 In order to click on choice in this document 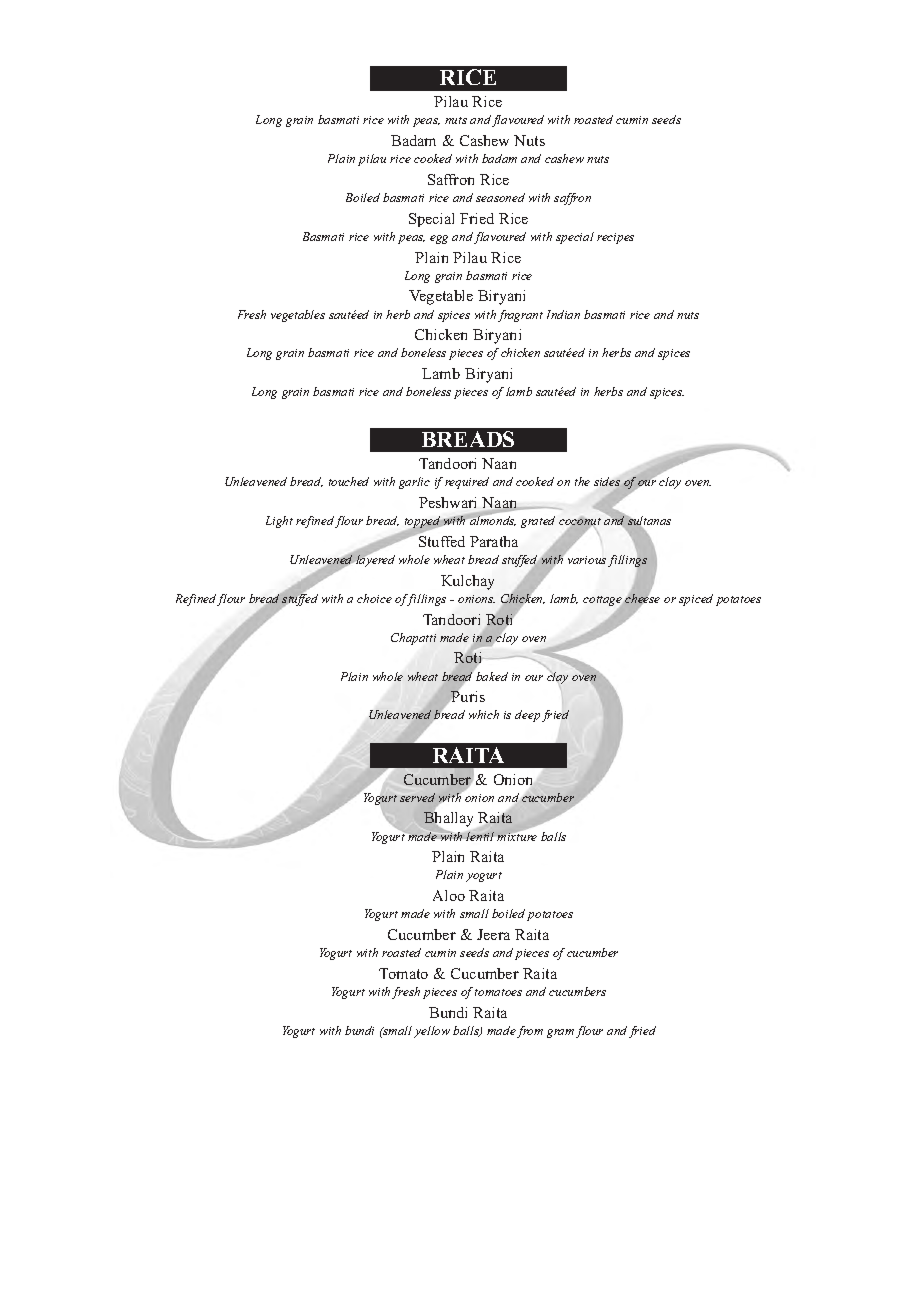, I will do `click(374, 598)`.
